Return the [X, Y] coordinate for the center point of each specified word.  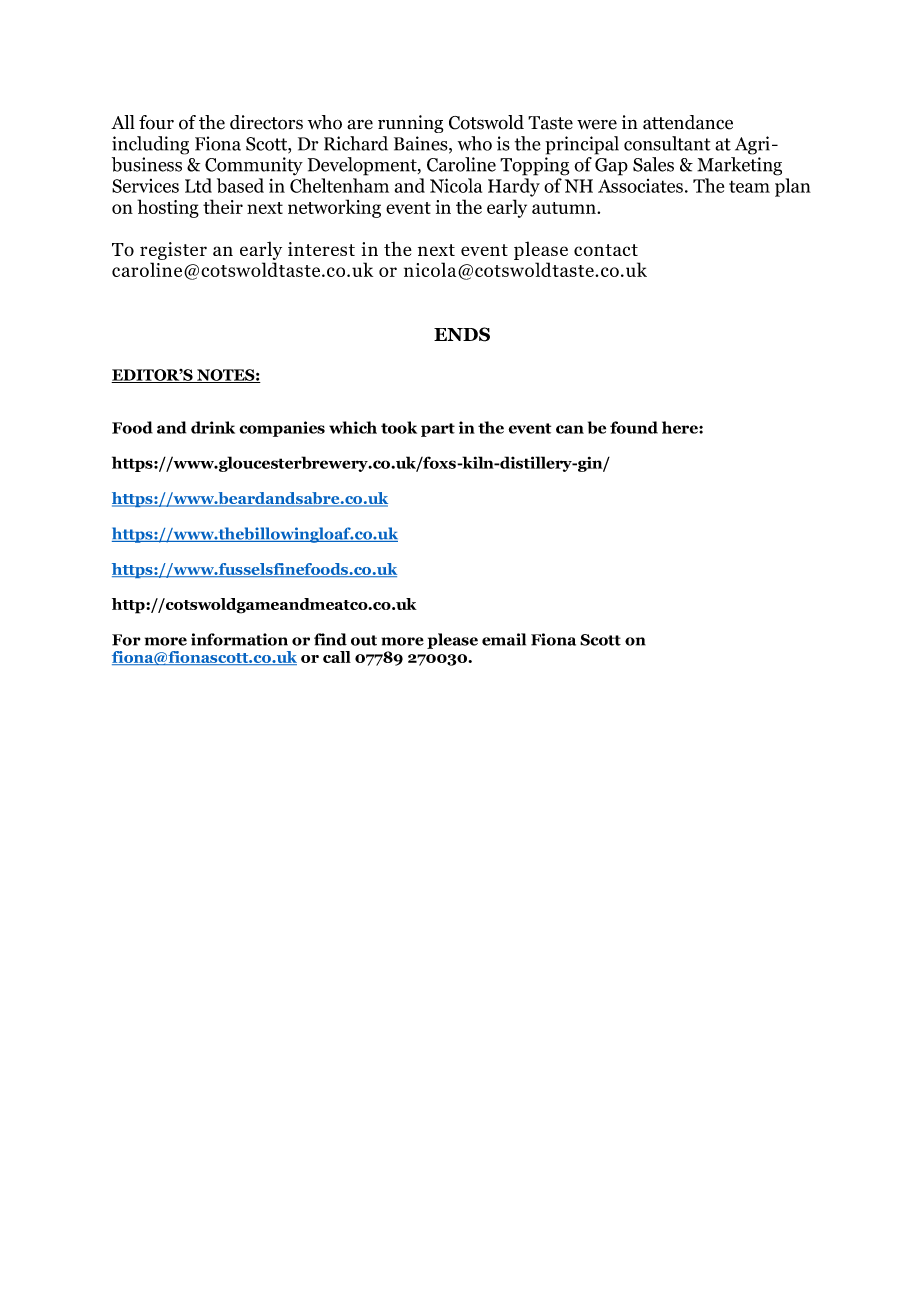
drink [213, 427]
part [438, 430]
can [570, 429]
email [504, 639]
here [681, 427]
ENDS [462, 334]
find [330, 639]
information [239, 639]
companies [282, 429]
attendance [688, 122]
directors [266, 122]
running [410, 124]
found [634, 427]
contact [606, 250]
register [173, 251]
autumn [565, 208]
